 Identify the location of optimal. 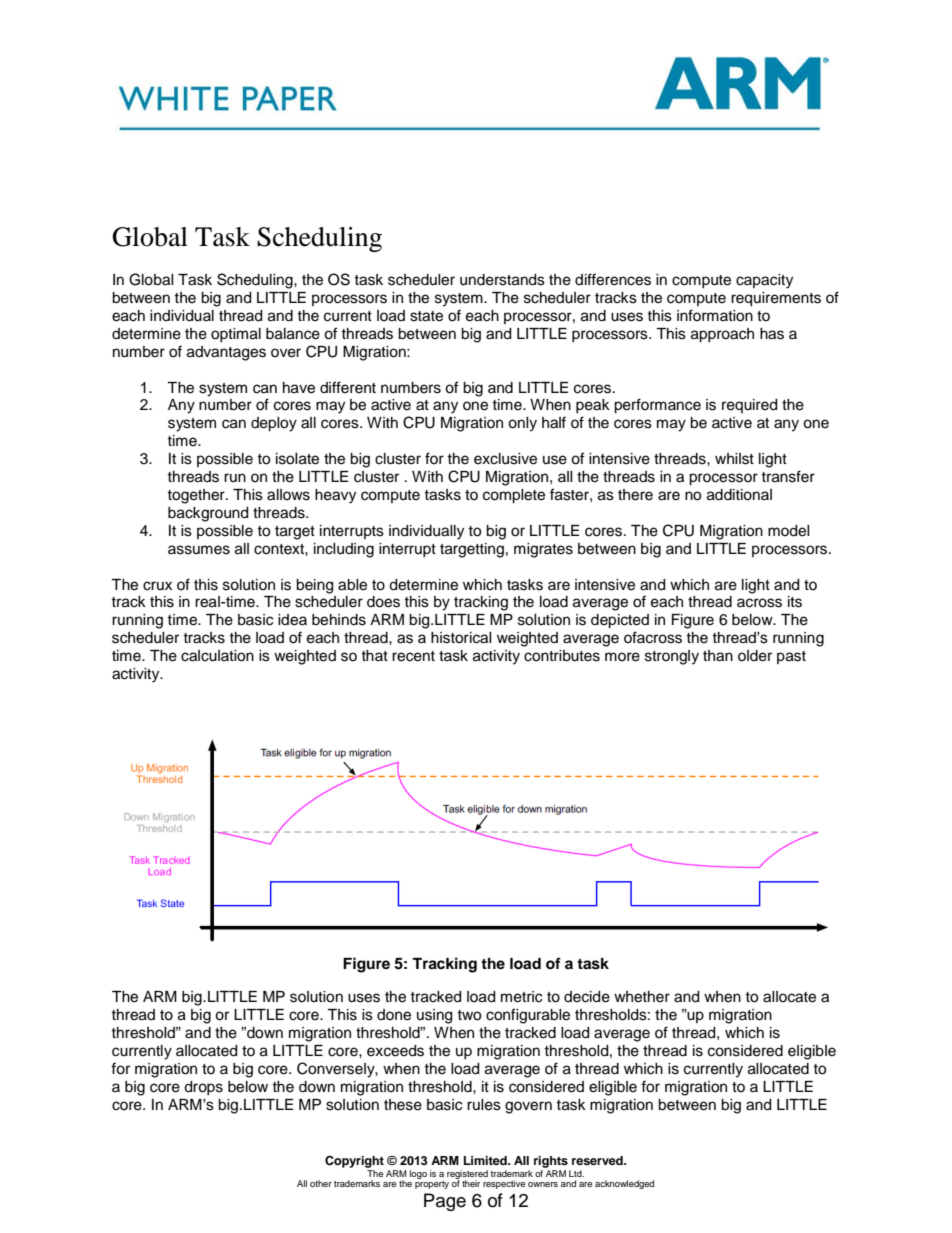
(236, 335).
